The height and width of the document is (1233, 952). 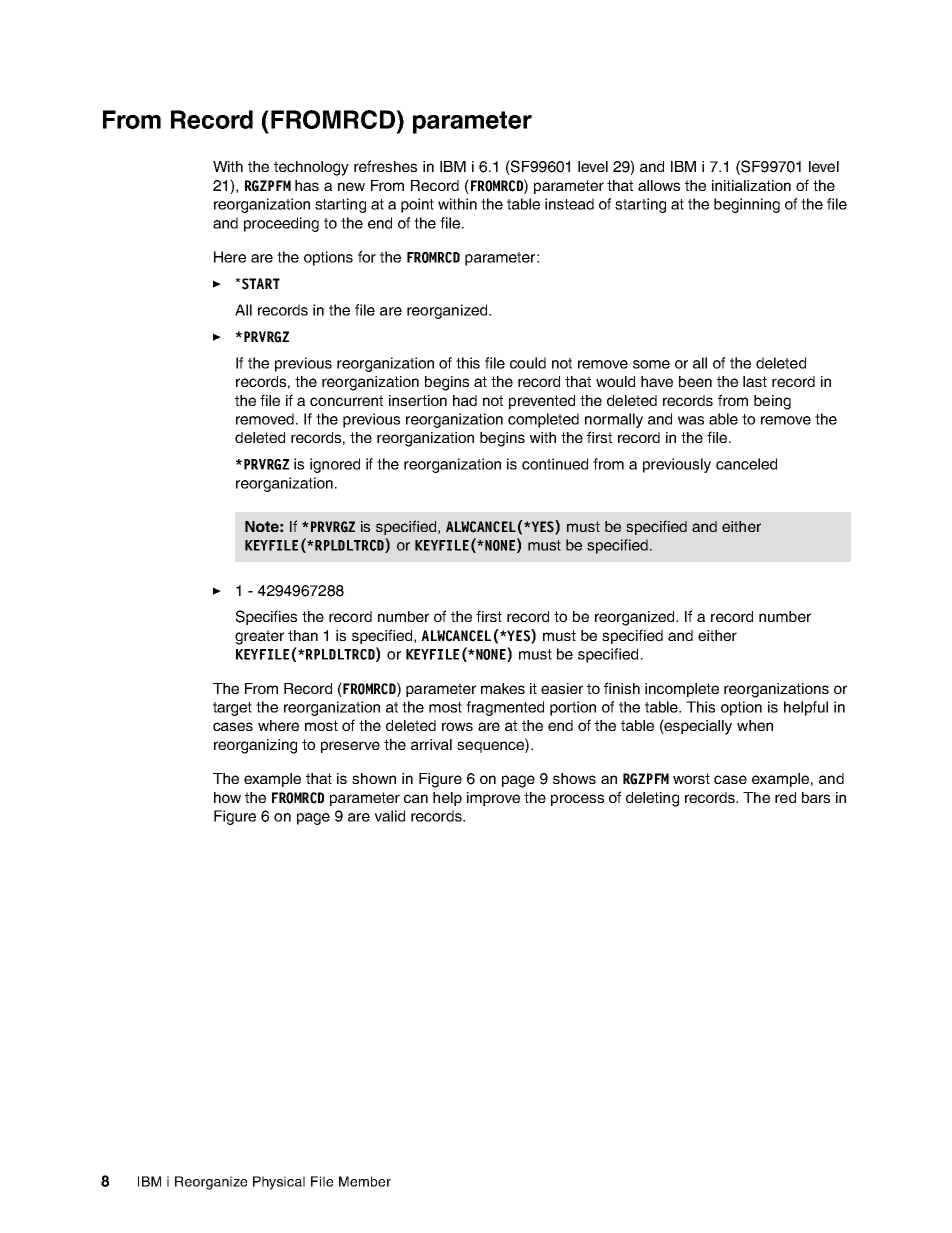 What do you see at coordinates (569, 204) in the document?
I see `instead` at bounding box center [569, 204].
